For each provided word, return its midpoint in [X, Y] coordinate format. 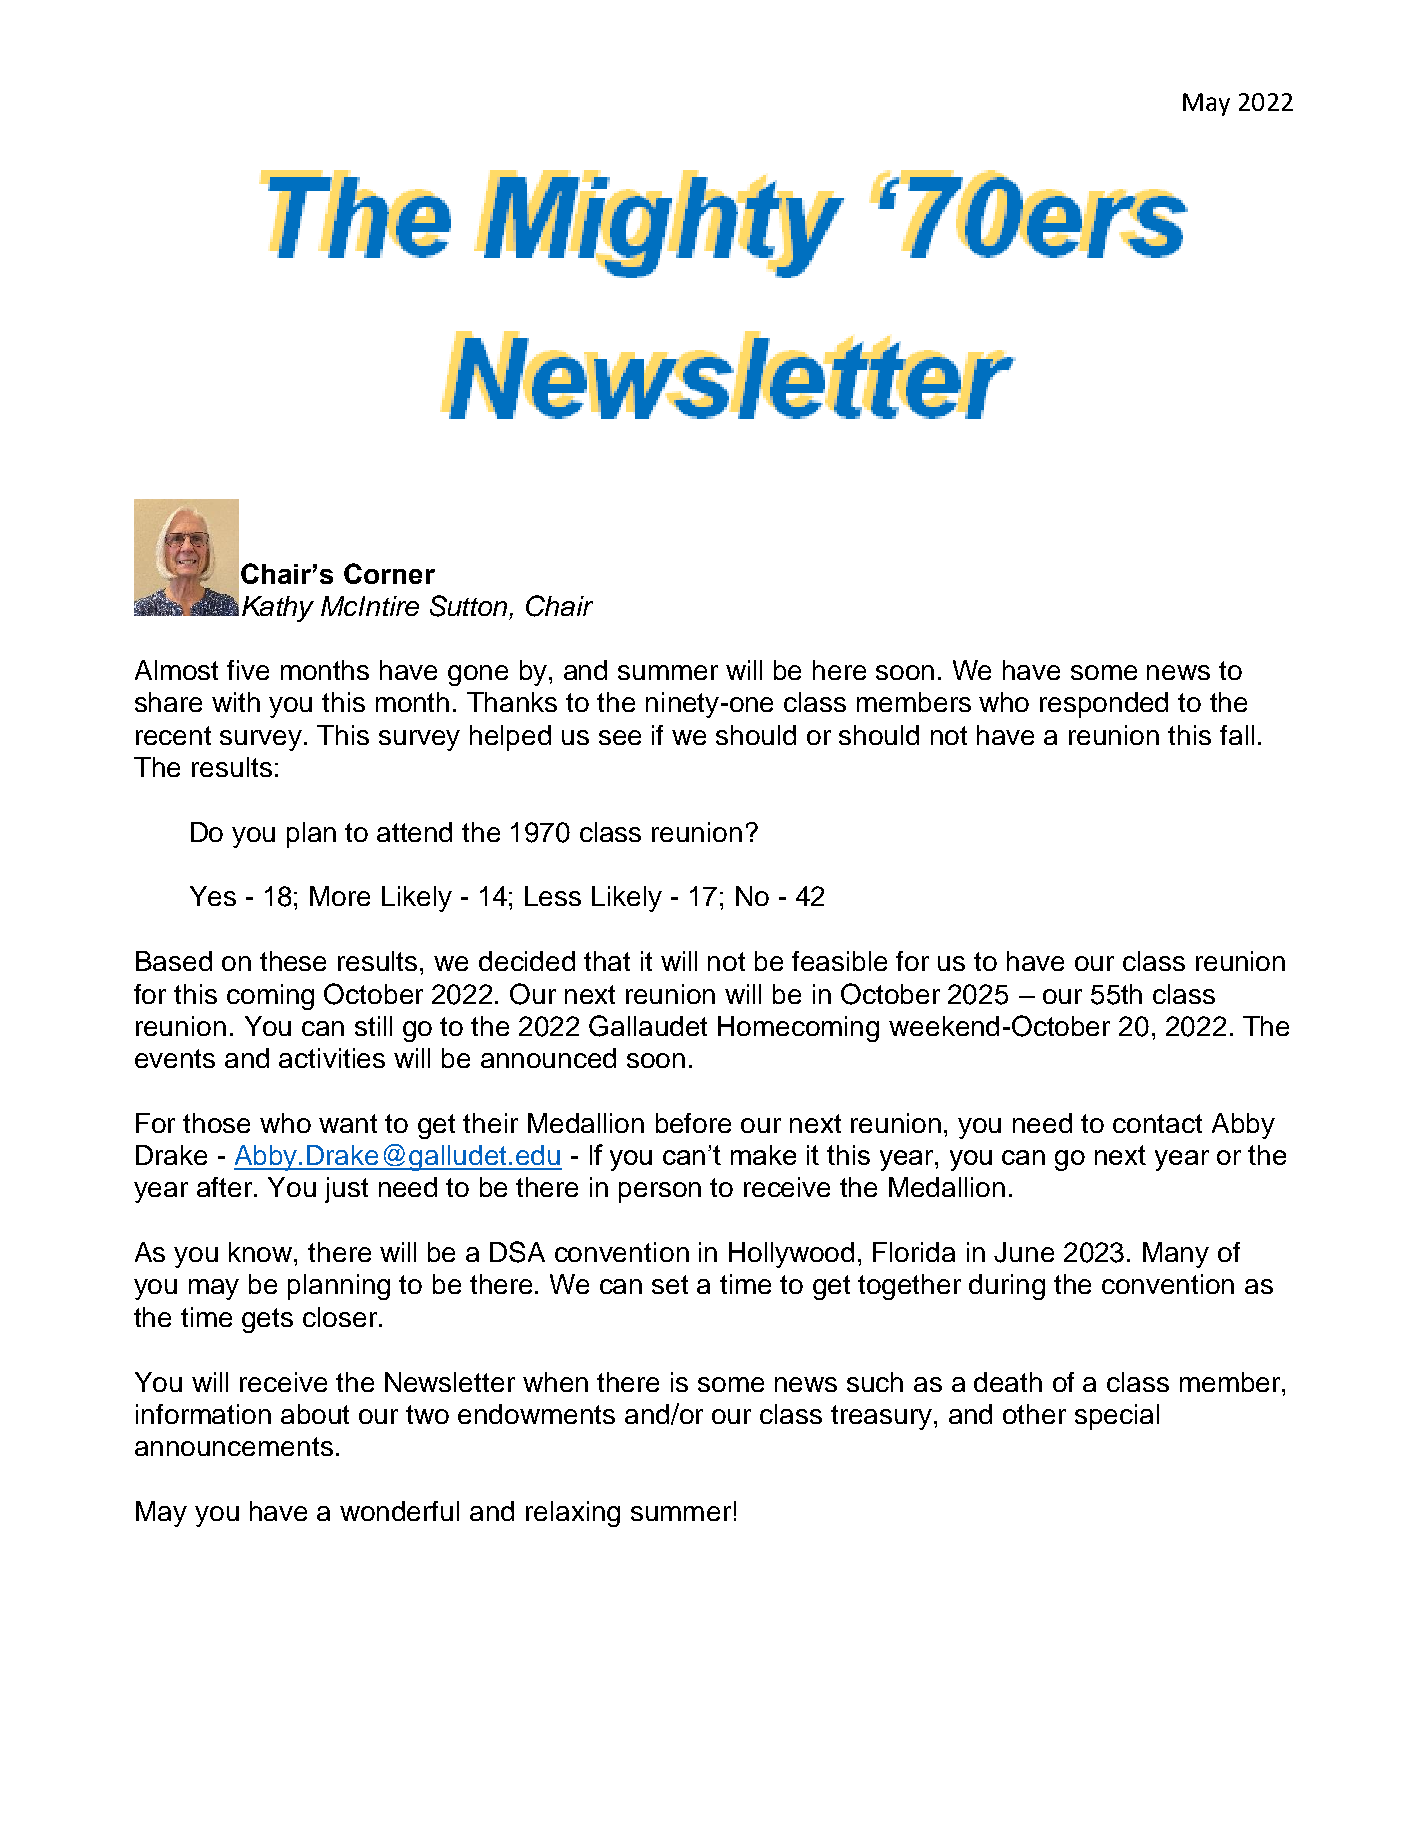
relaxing [573, 1514]
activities [332, 1058]
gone [478, 675]
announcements [234, 1446]
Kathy [278, 609]
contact [1157, 1123]
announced [548, 1058]
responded [1104, 705]
